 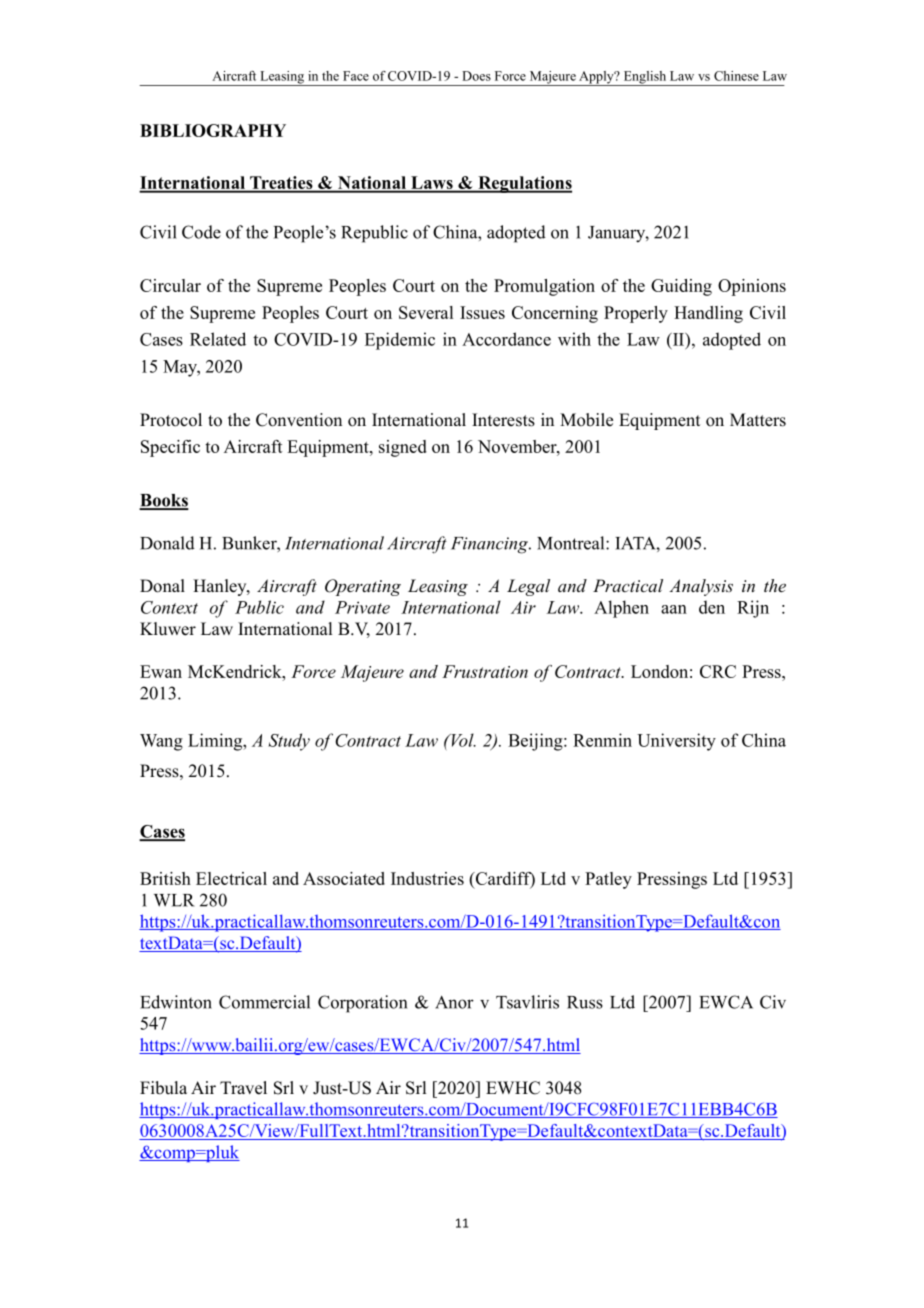 What do you see at coordinates (427, 878) in the screenshot?
I see `Industries` at bounding box center [427, 878].
